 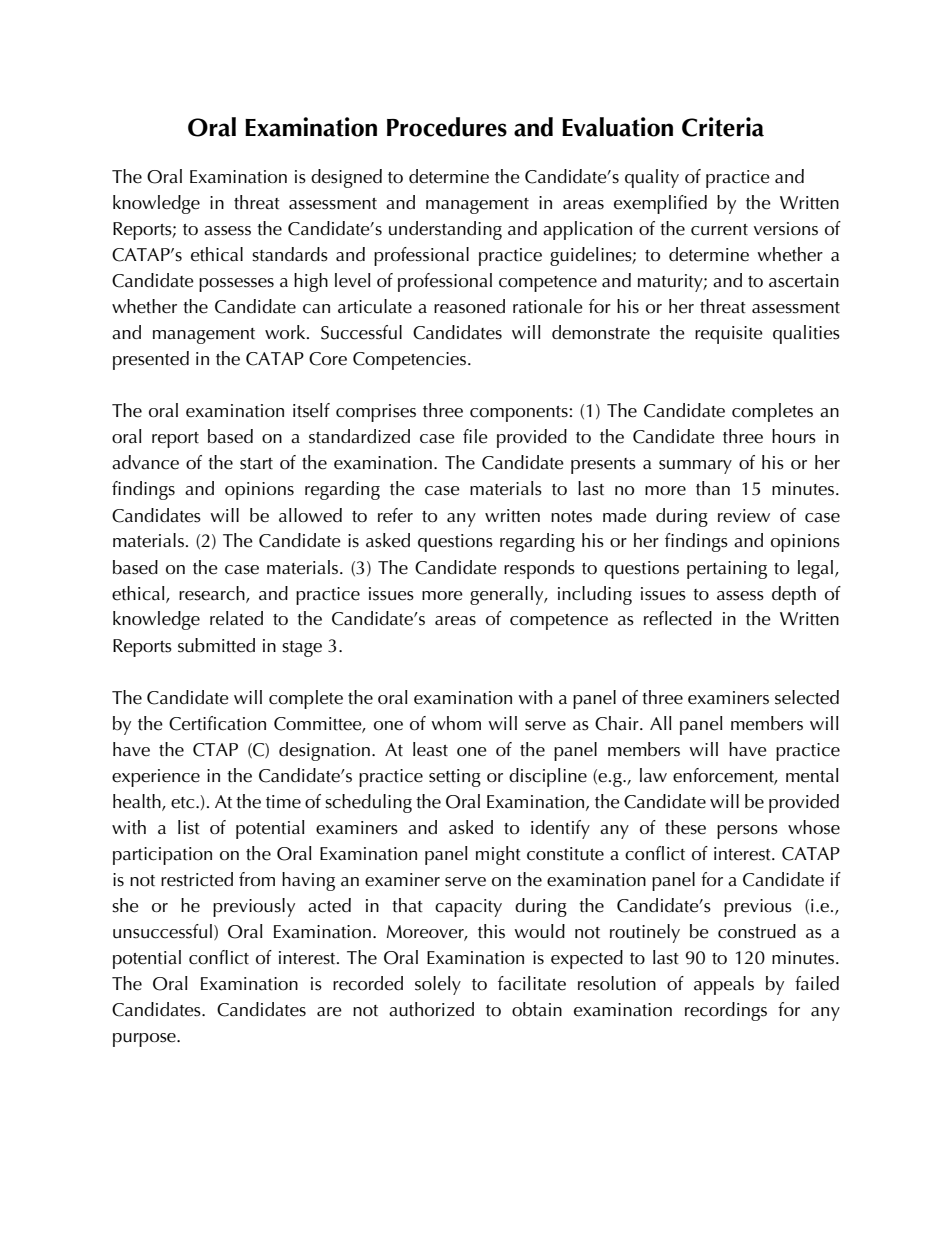 I want to click on Procedures, so click(x=447, y=127).
